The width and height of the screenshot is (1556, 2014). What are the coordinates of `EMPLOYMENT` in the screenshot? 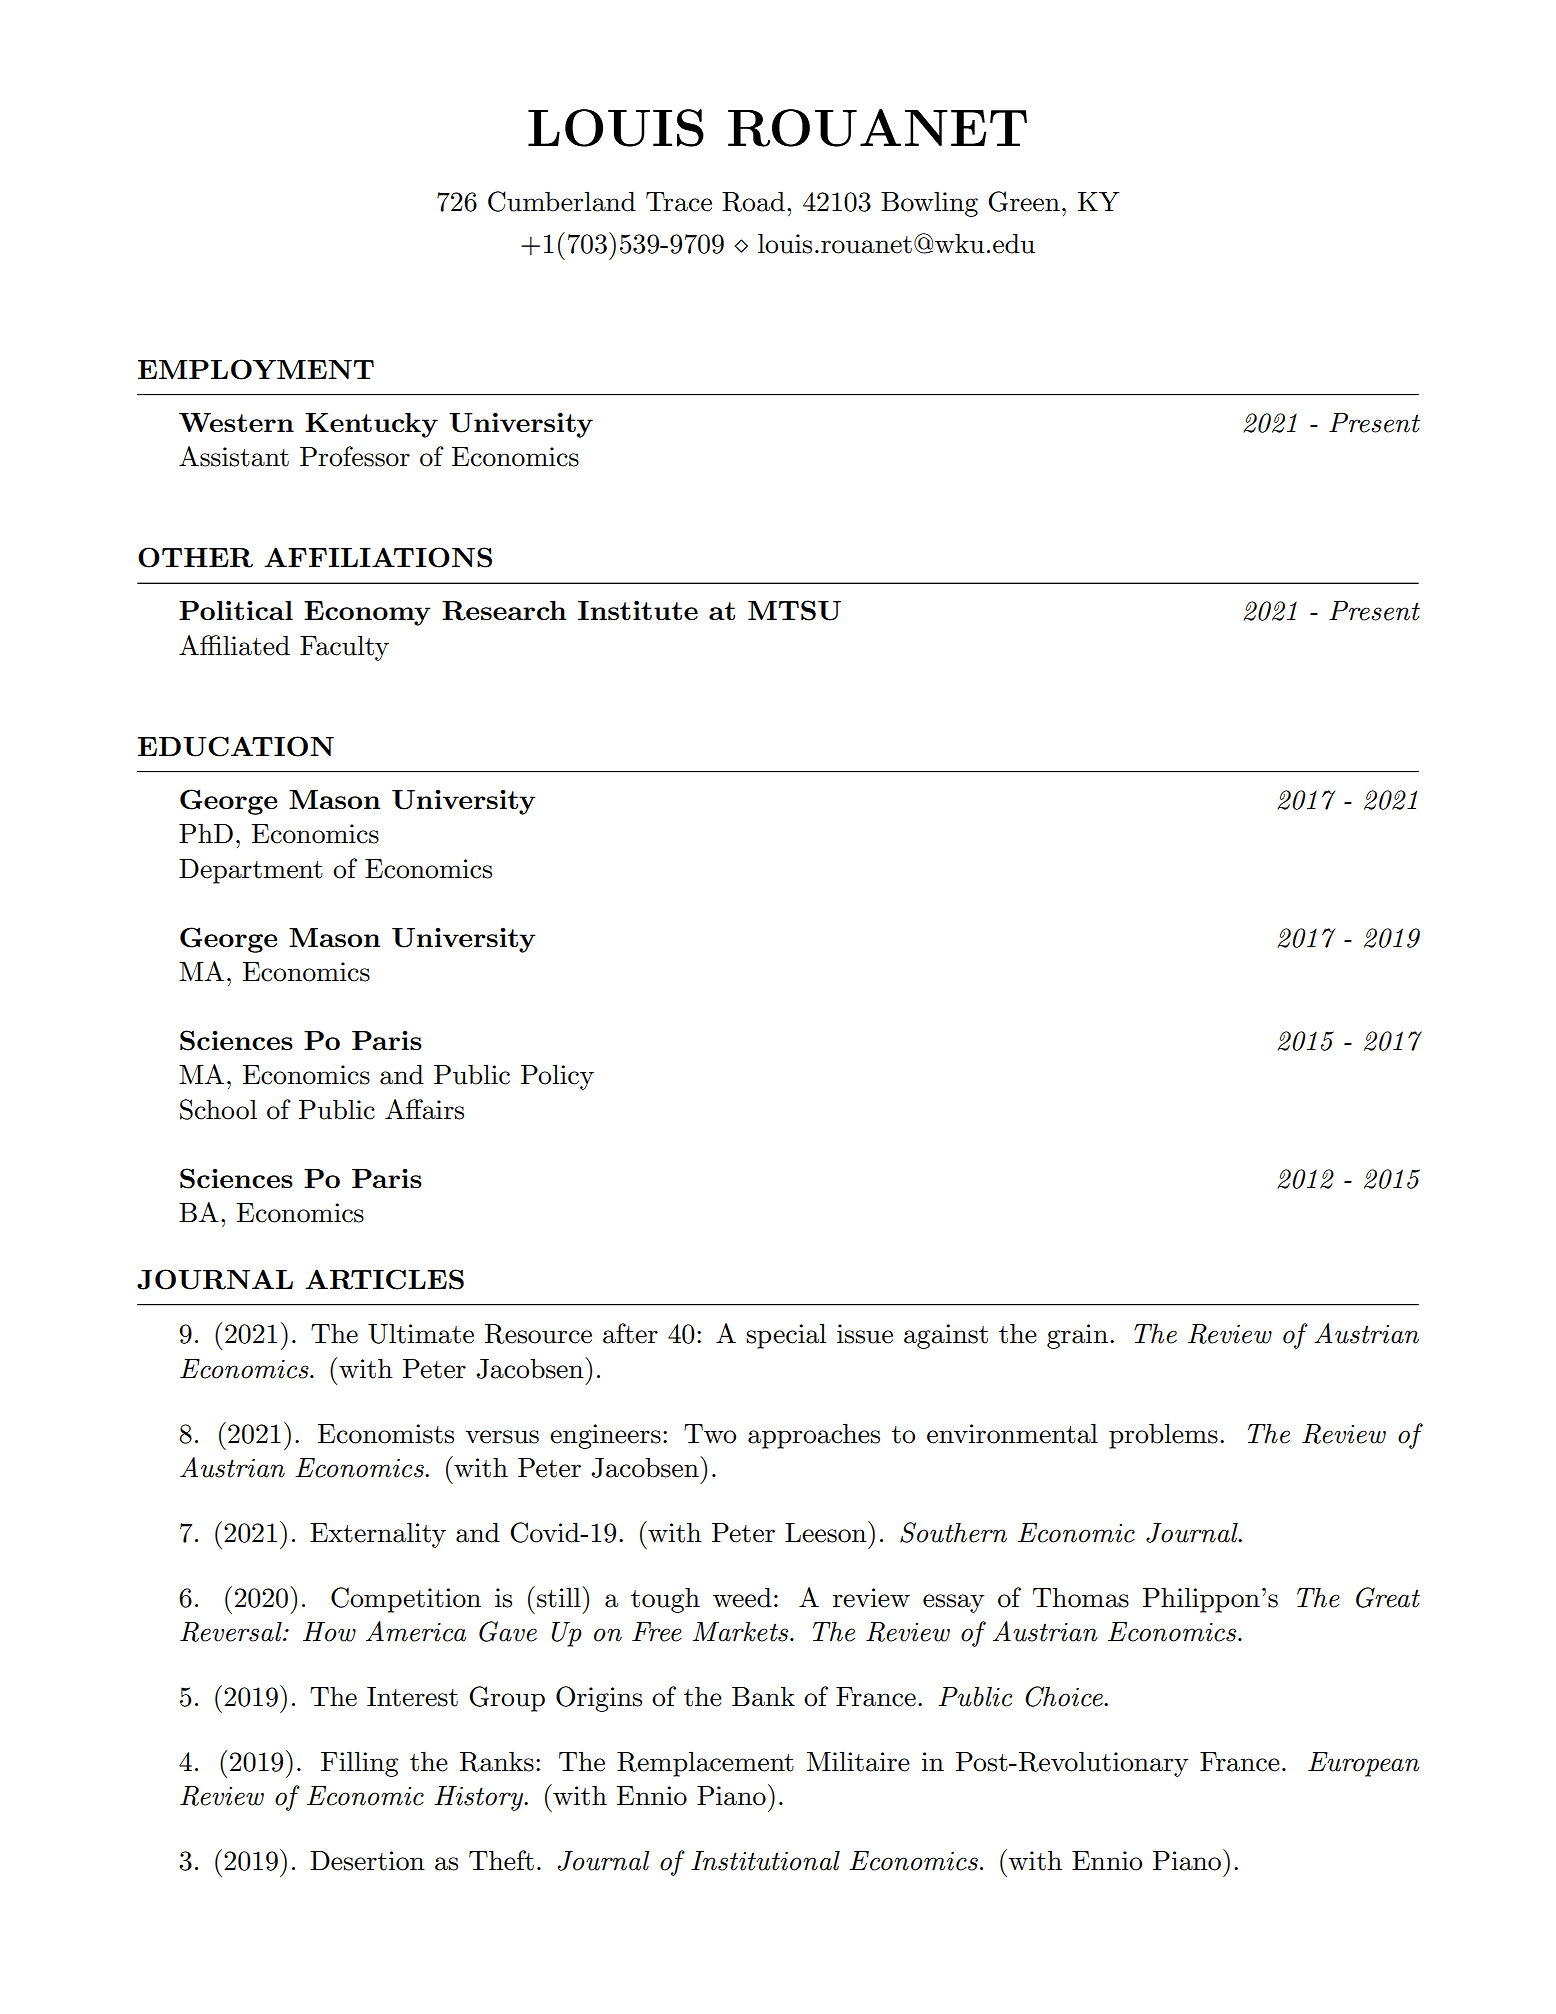 It's located at (256, 369).
